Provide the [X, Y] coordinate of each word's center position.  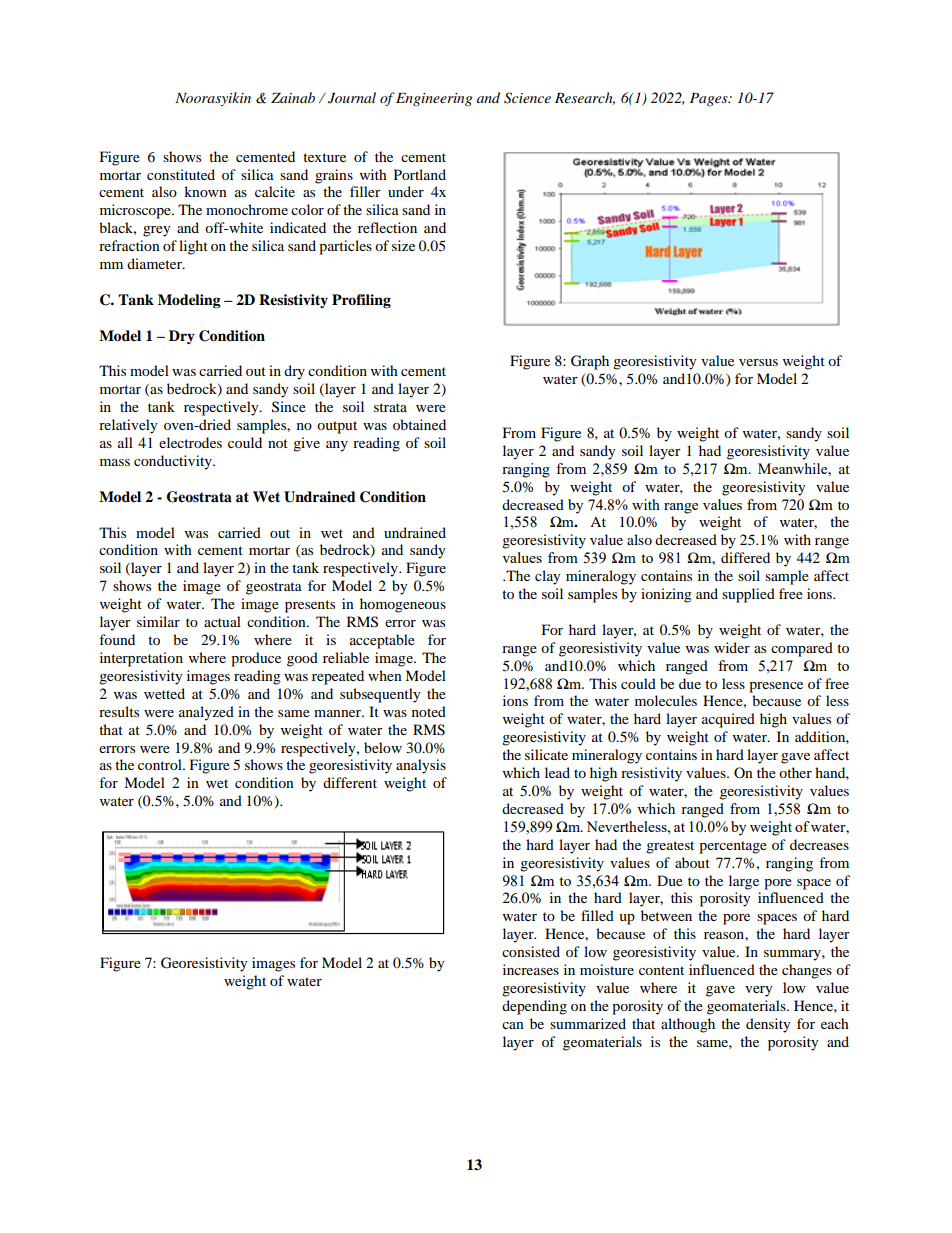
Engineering [434, 99]
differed [745, 557]
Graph [590, 362]
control [161, 764]
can [513, 1025]
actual [222, 621]
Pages [710, 99]
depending [534, 1007]
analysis [421, 766]
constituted [181, 174]
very [759, 991]
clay [548, 577]
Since [289, 407]
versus [758, 362]
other [795, 772]
